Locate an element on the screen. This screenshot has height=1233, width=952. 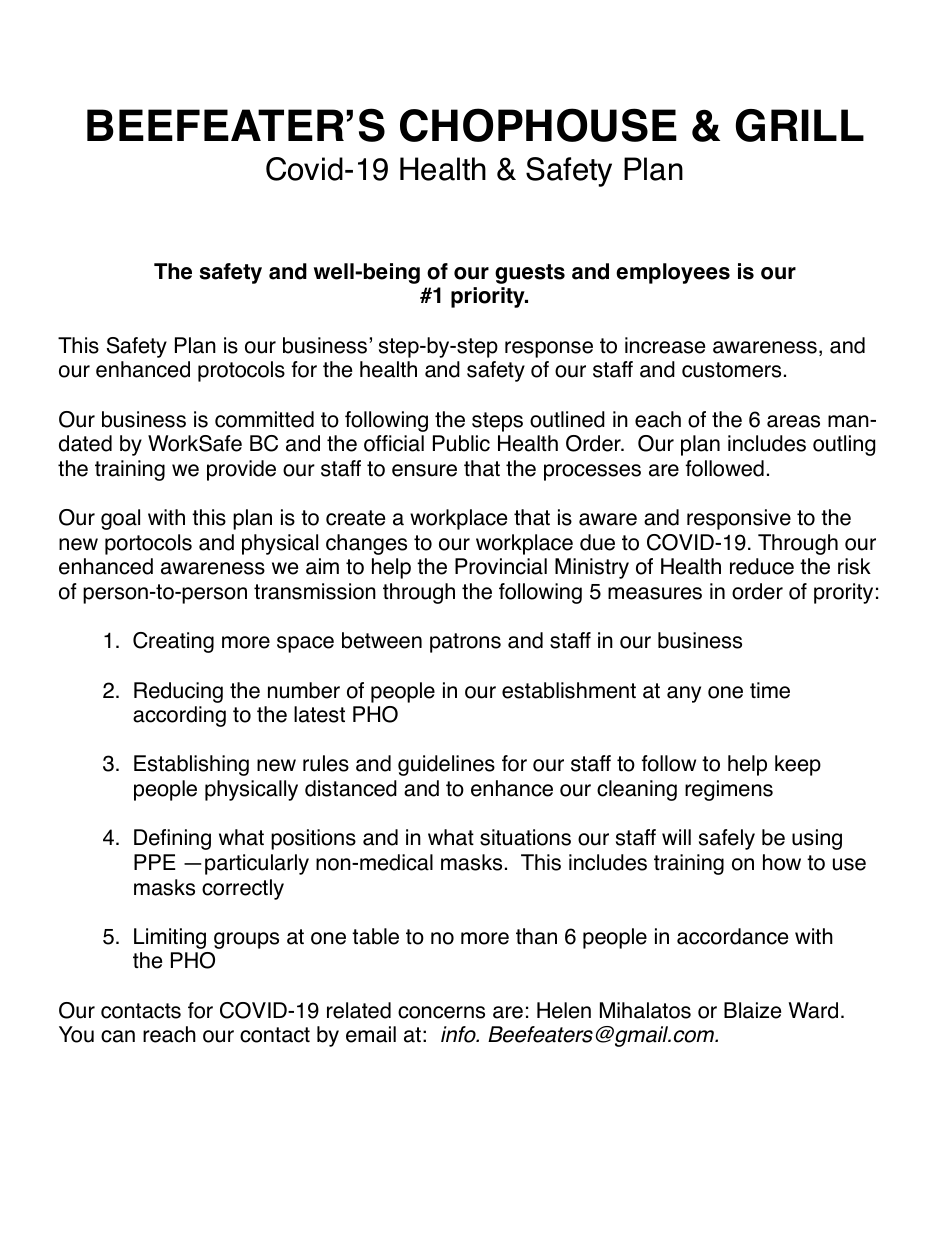
customers is located at coordinates (731, 370).
